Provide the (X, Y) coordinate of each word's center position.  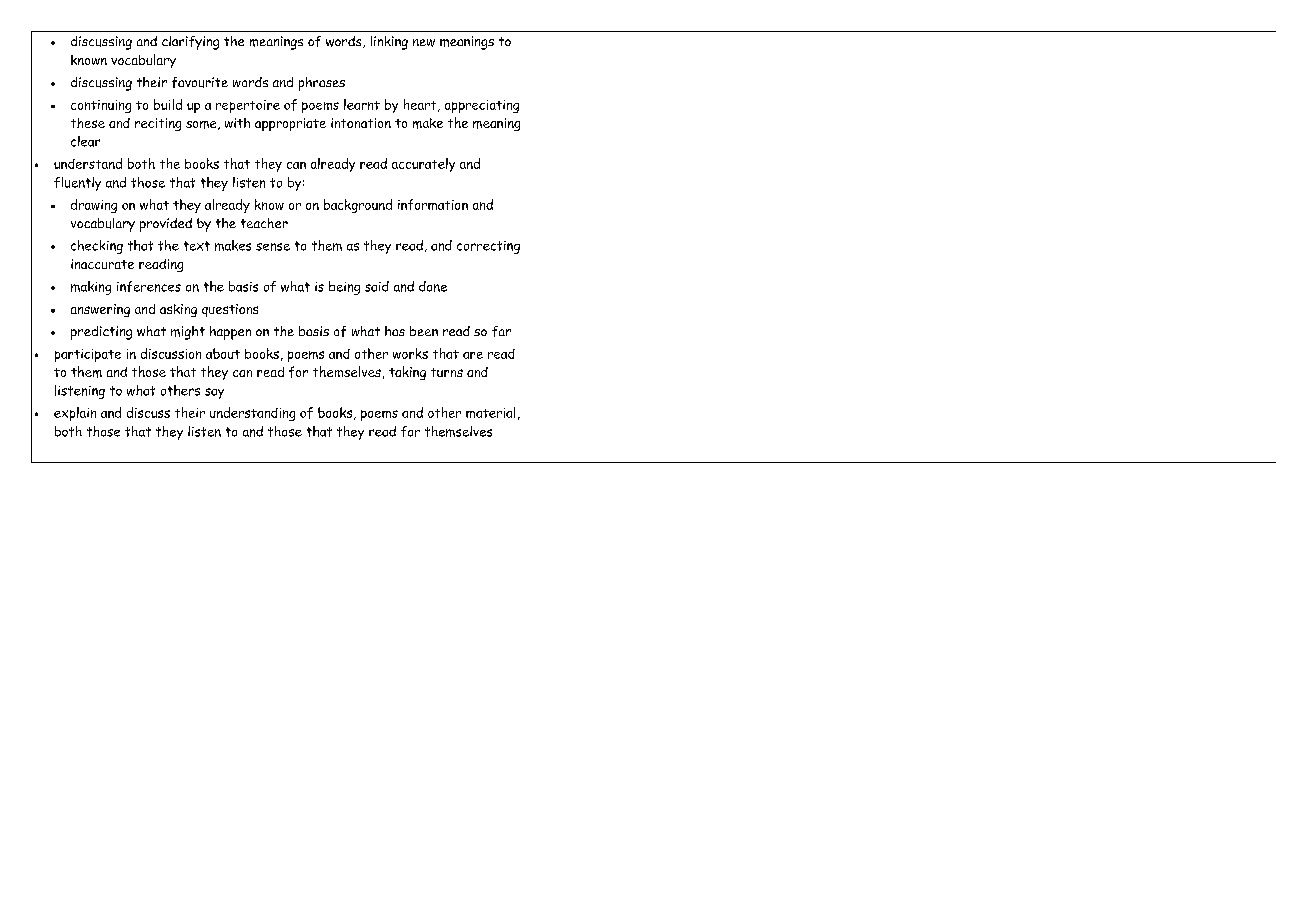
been (424, 331)
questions (230, 310)
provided (166, 225)
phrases (322, 84)
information (433, 204)
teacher (264, 223)
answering (100, 310)
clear (85, 141)
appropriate (290, 124)
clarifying (190, 43)
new (424, 43)
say (214, 393)
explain (75, 414)
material (490, 412)
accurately (423, 165)
